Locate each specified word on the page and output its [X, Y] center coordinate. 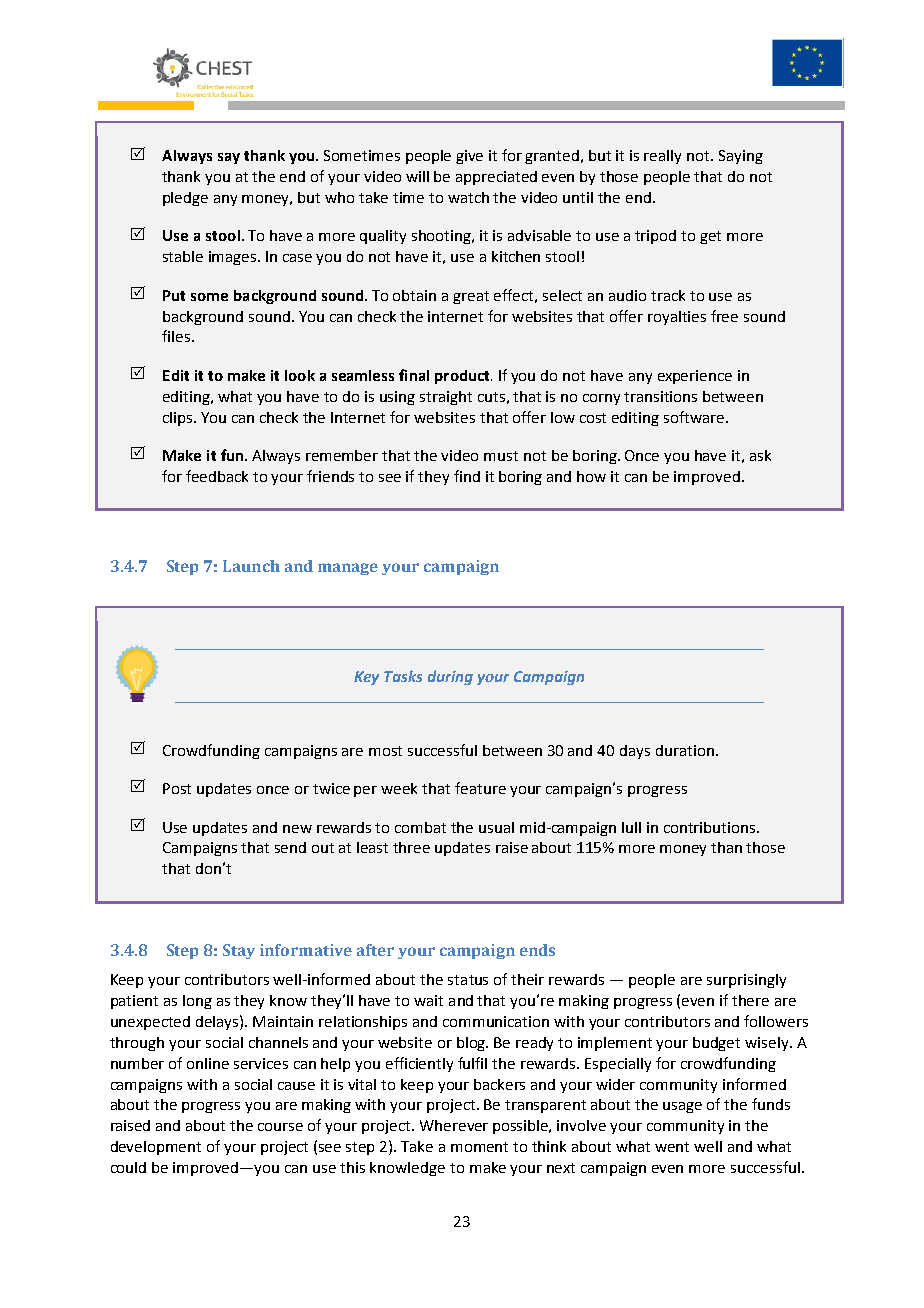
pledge [185, 199]
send [290, 847]
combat [420, 827]
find [467, 476]
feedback [217, 476]
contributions [711, 827]
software [695, 417]
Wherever [454, 1125]
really [662, 157]
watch [468, 197]
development [156, 1148]
